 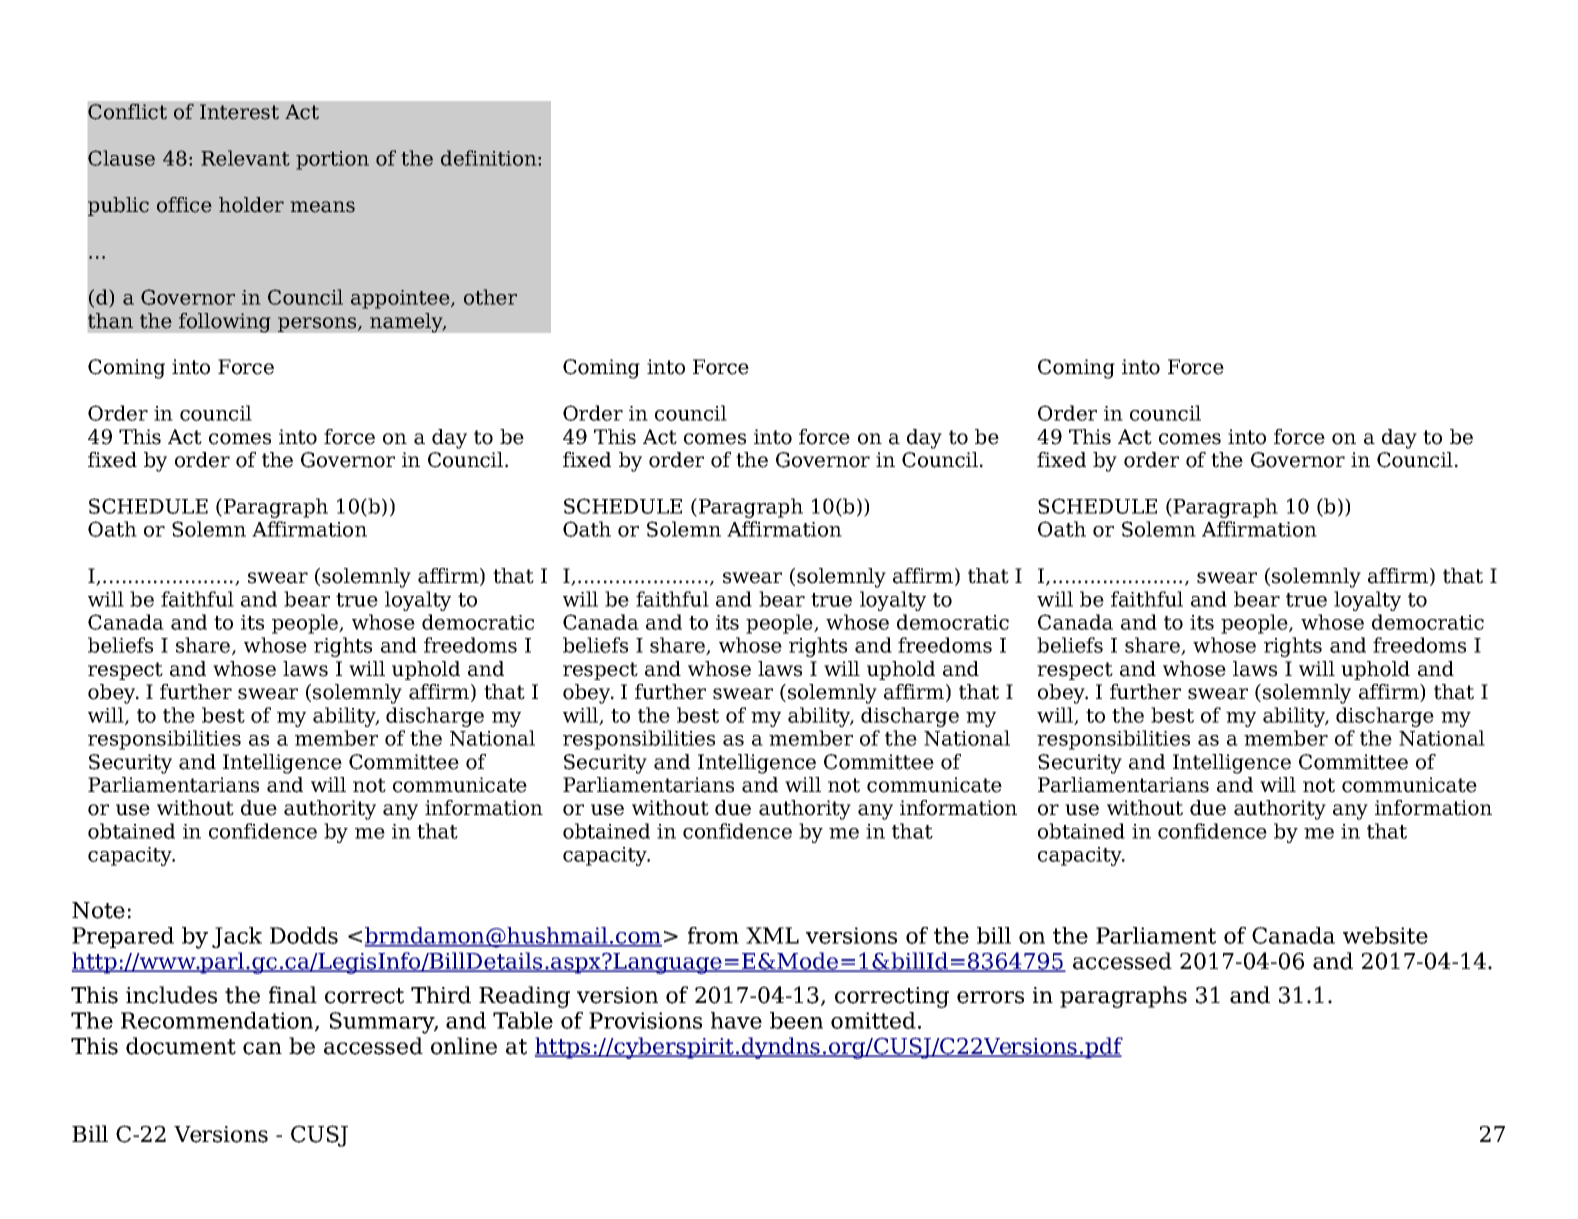 I want to click on appointee, so click(x=401, y=299).
